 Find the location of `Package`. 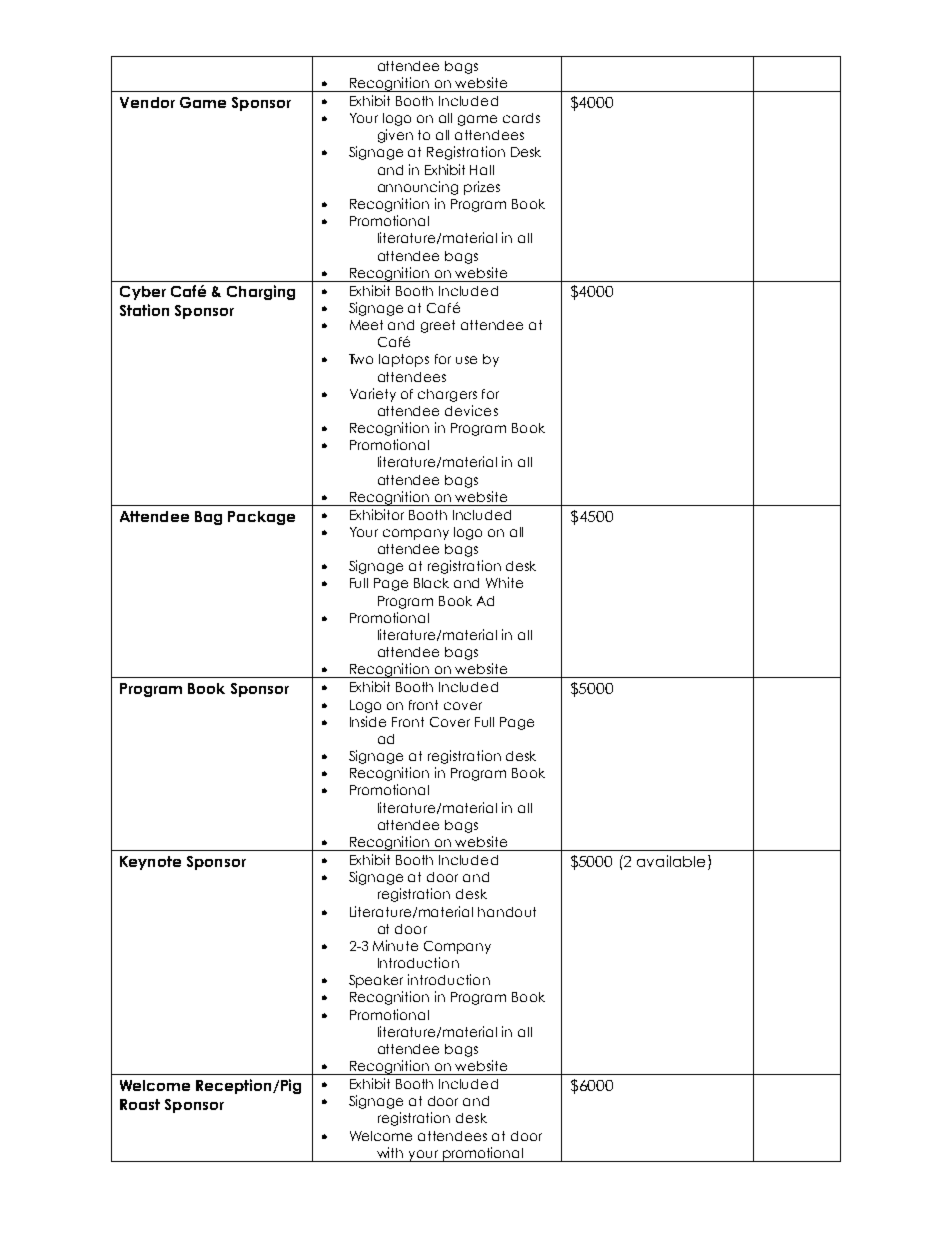

Package is located at coordinates (261, 518).
